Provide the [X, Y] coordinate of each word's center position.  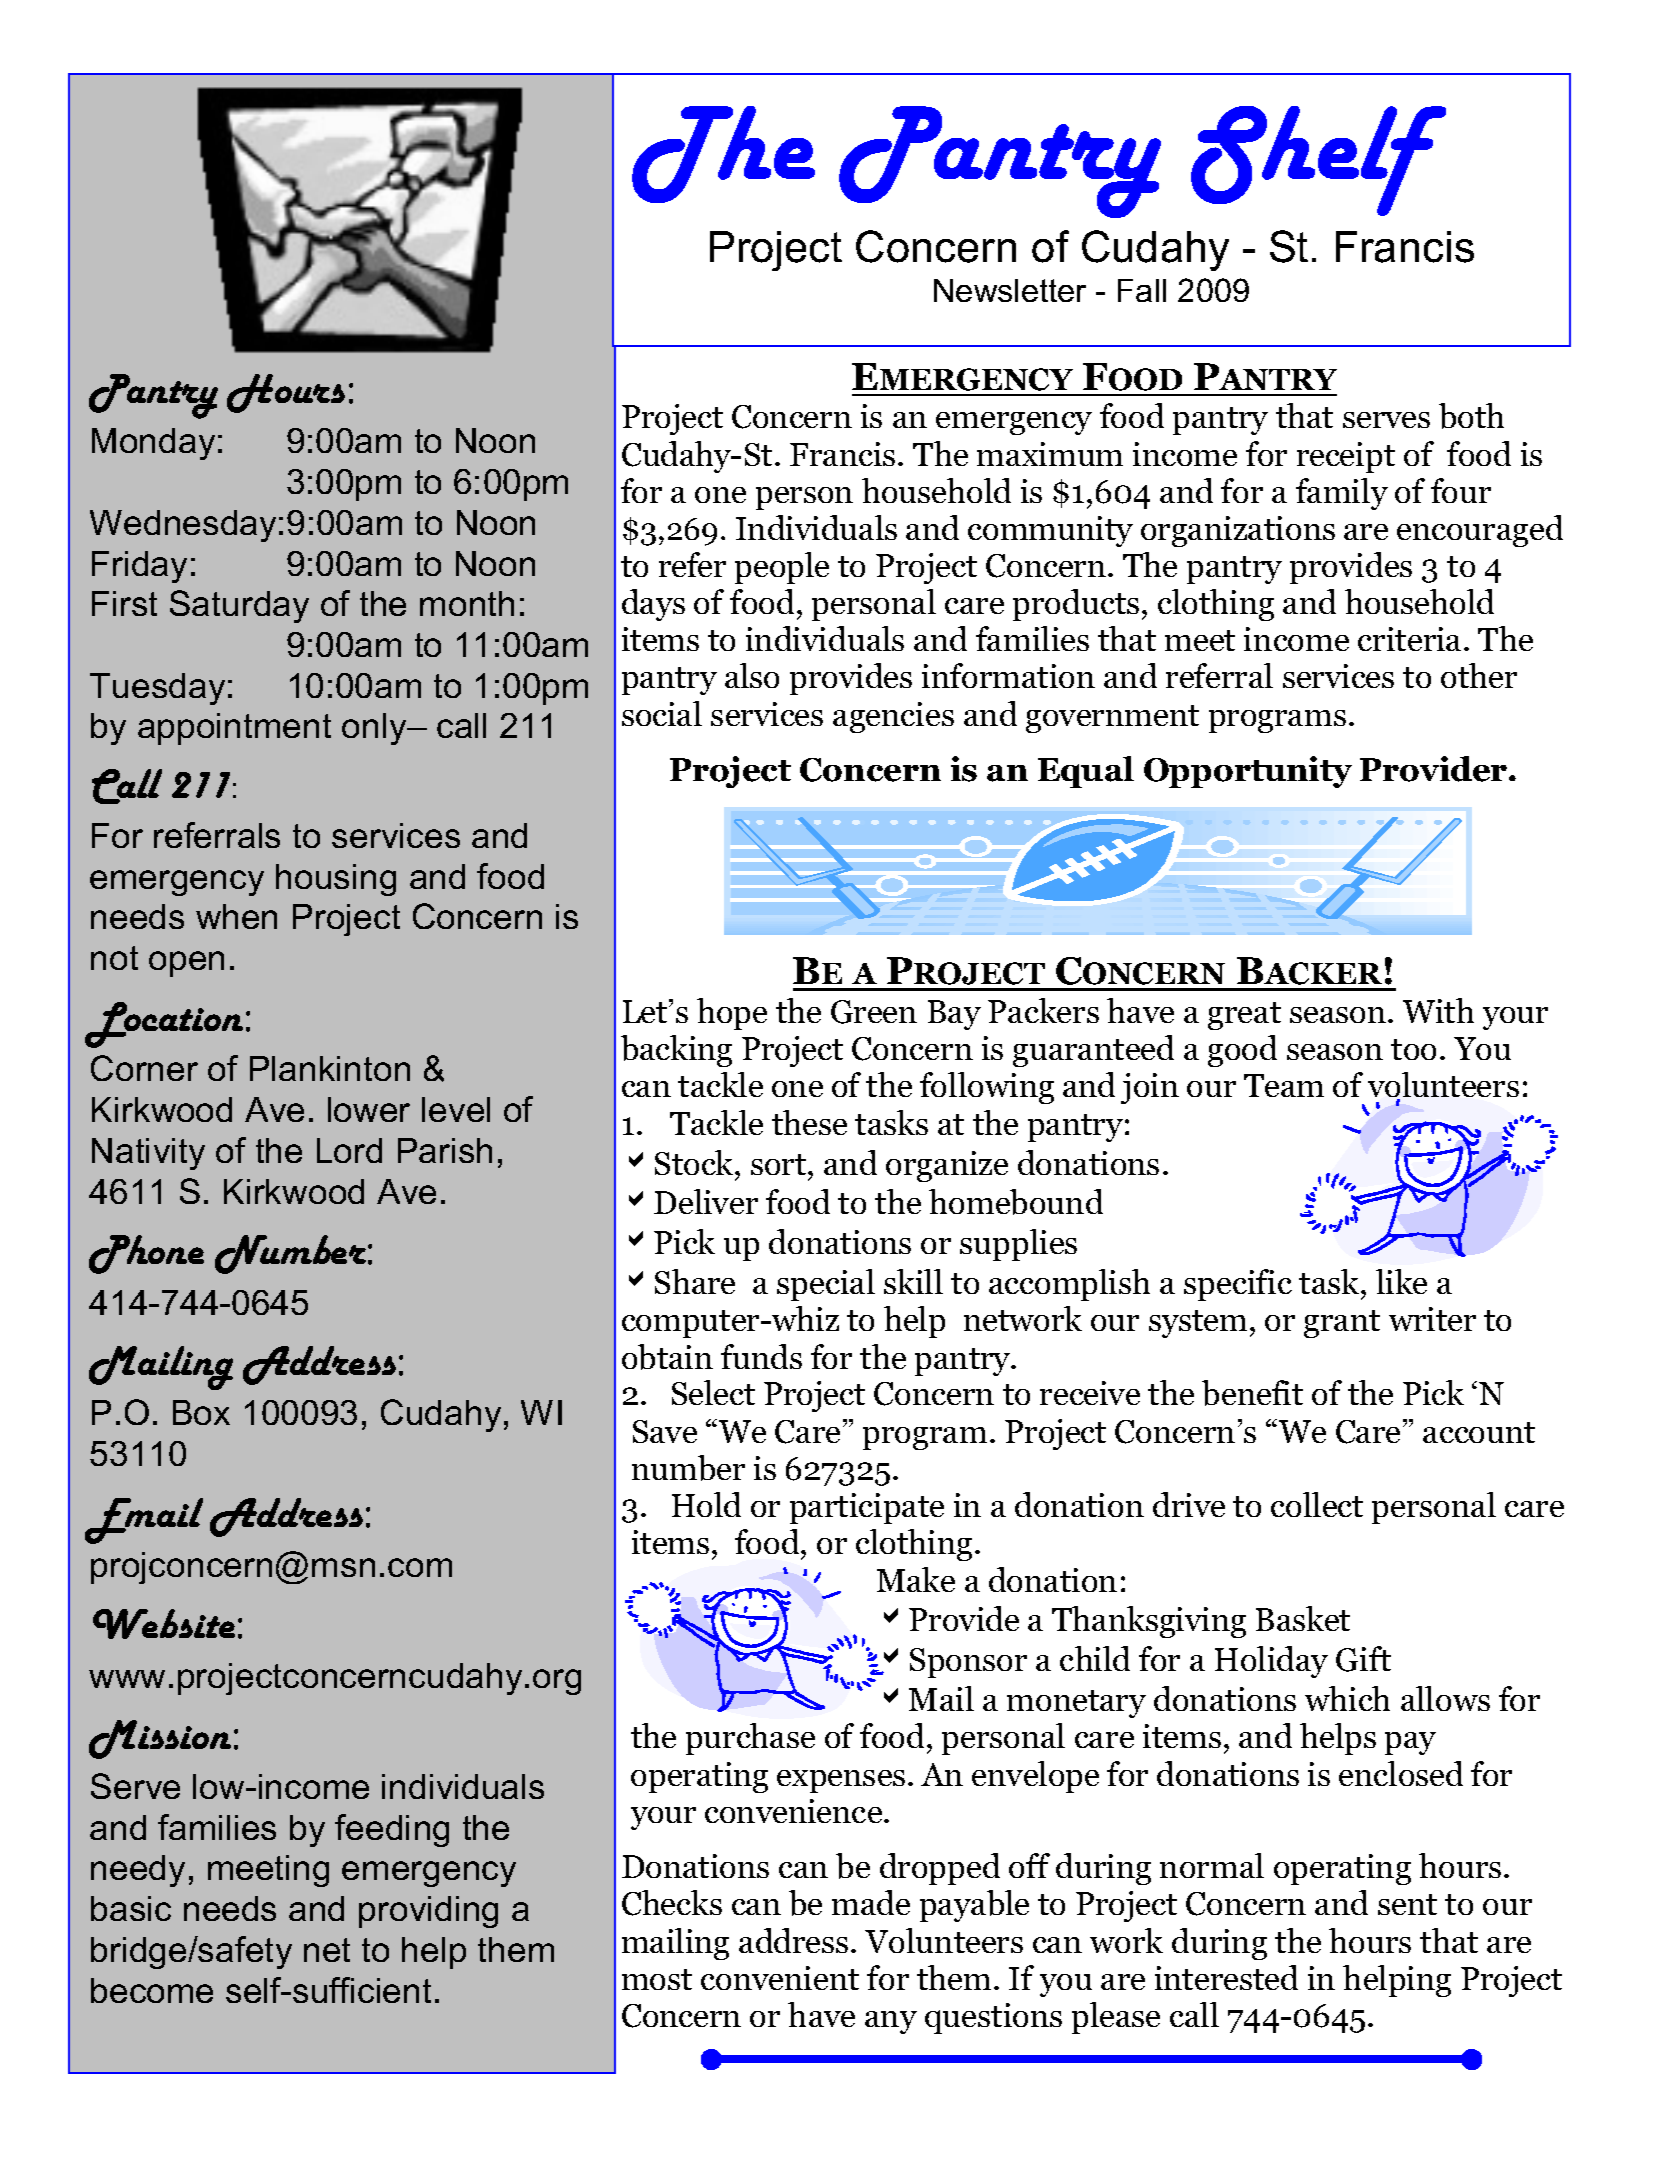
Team [1284, 1085]
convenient [780, 1978]
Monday [153, 444]
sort [780, 1164]
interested [1226, 1977]
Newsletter [1010, 290]
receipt [1346, 457]
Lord [349, 1150]
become [152, 1990]
